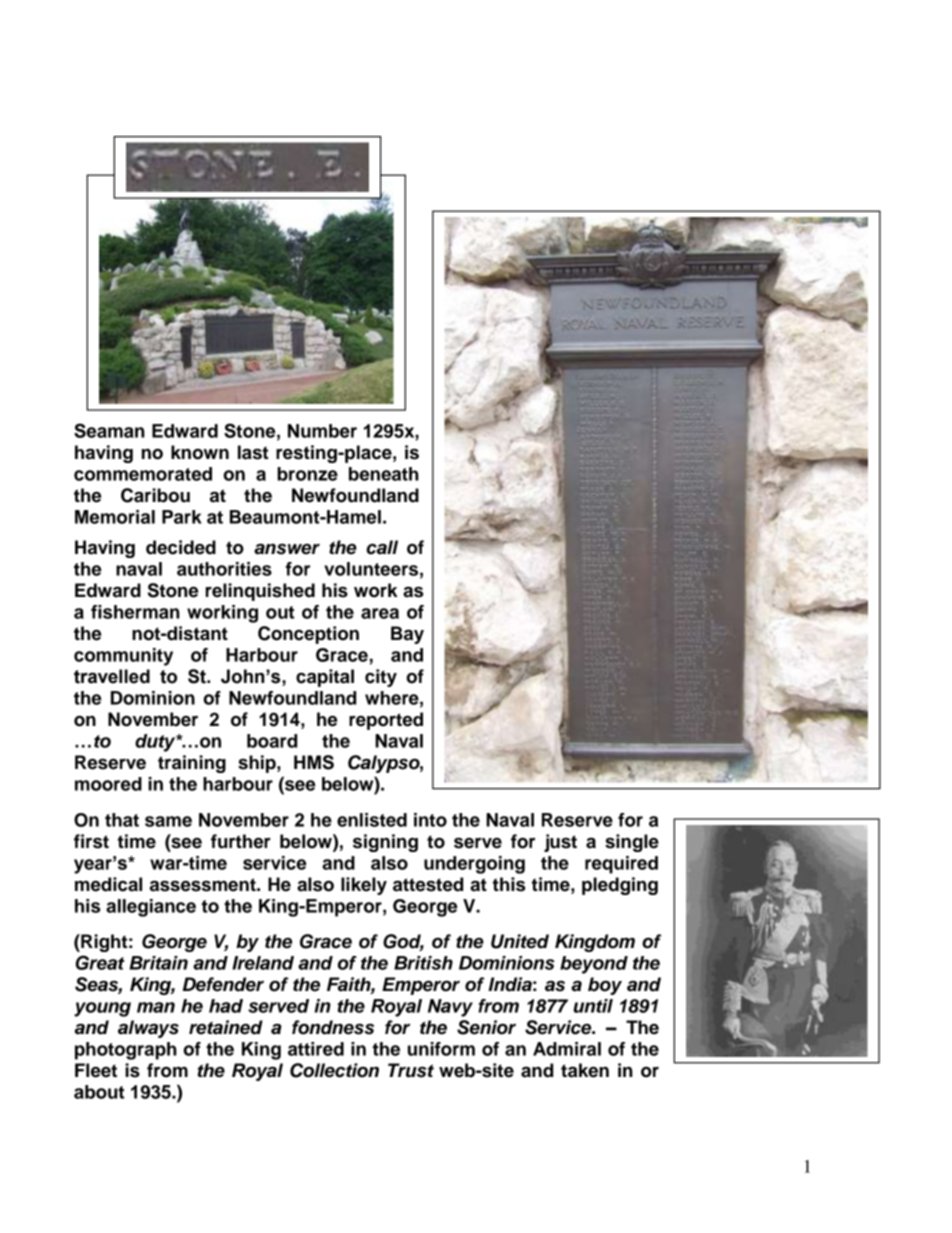 Image resolution: width=952 pixels, height=1233 pixels. I want to click on Bay, so click(407, 635).
